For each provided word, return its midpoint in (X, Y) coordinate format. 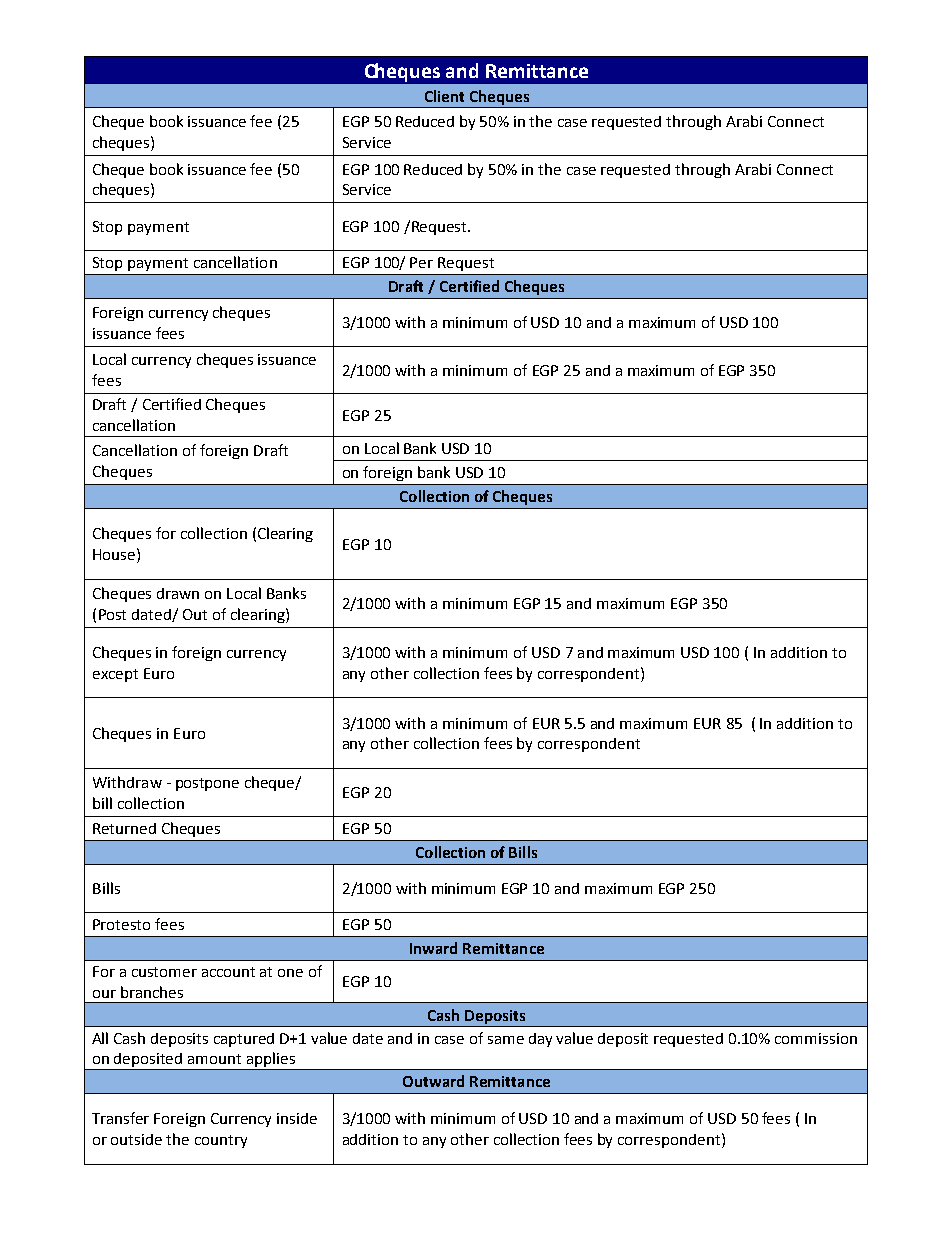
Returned (124, 828)
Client (444, 96)
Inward (433, 948)
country (221, 1141)
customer (164, 972)
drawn (178, 593)
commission (816, 1038)
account (228, 972)
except (115, 675)
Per (421, 262)
